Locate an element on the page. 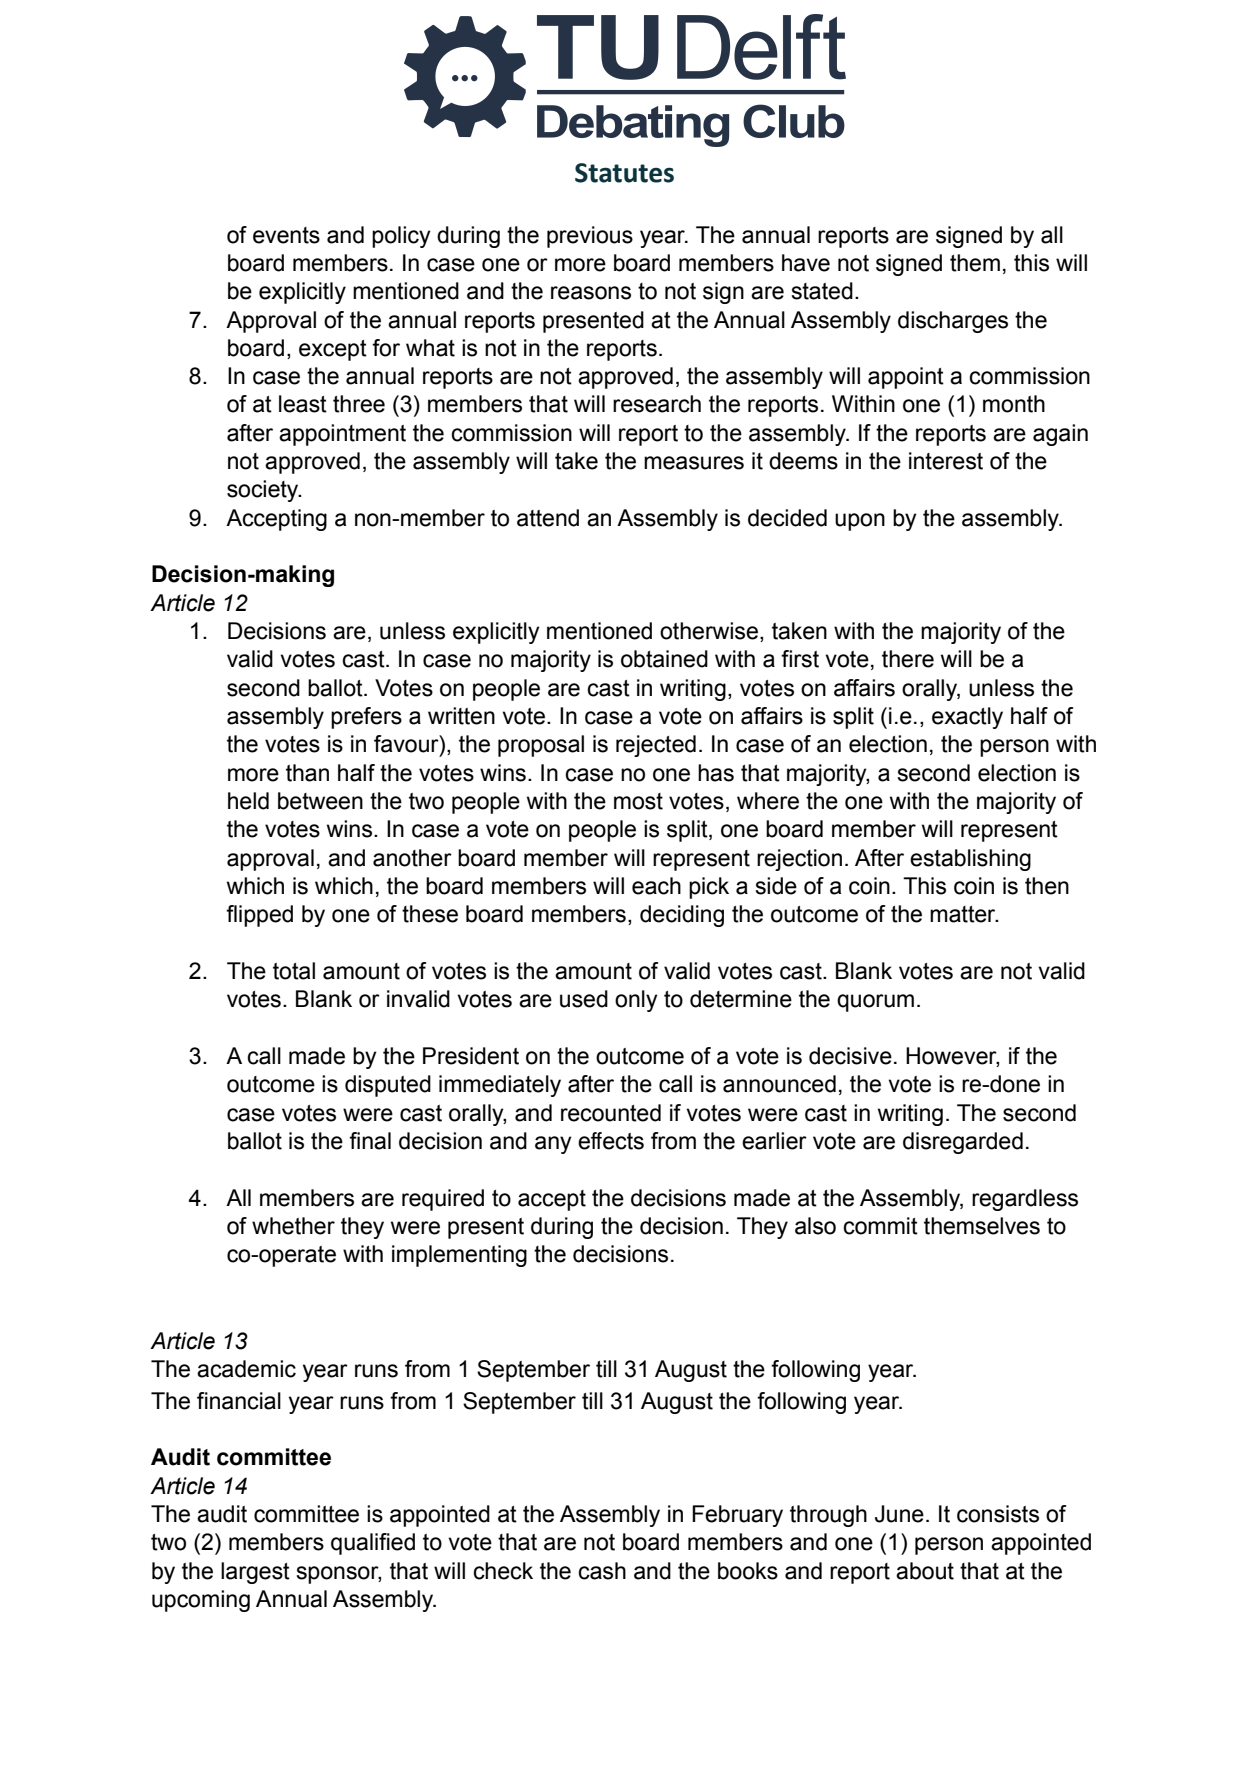 The width and height of the document is (1251, 1767). largest is located at coordinates (255, 1573).
